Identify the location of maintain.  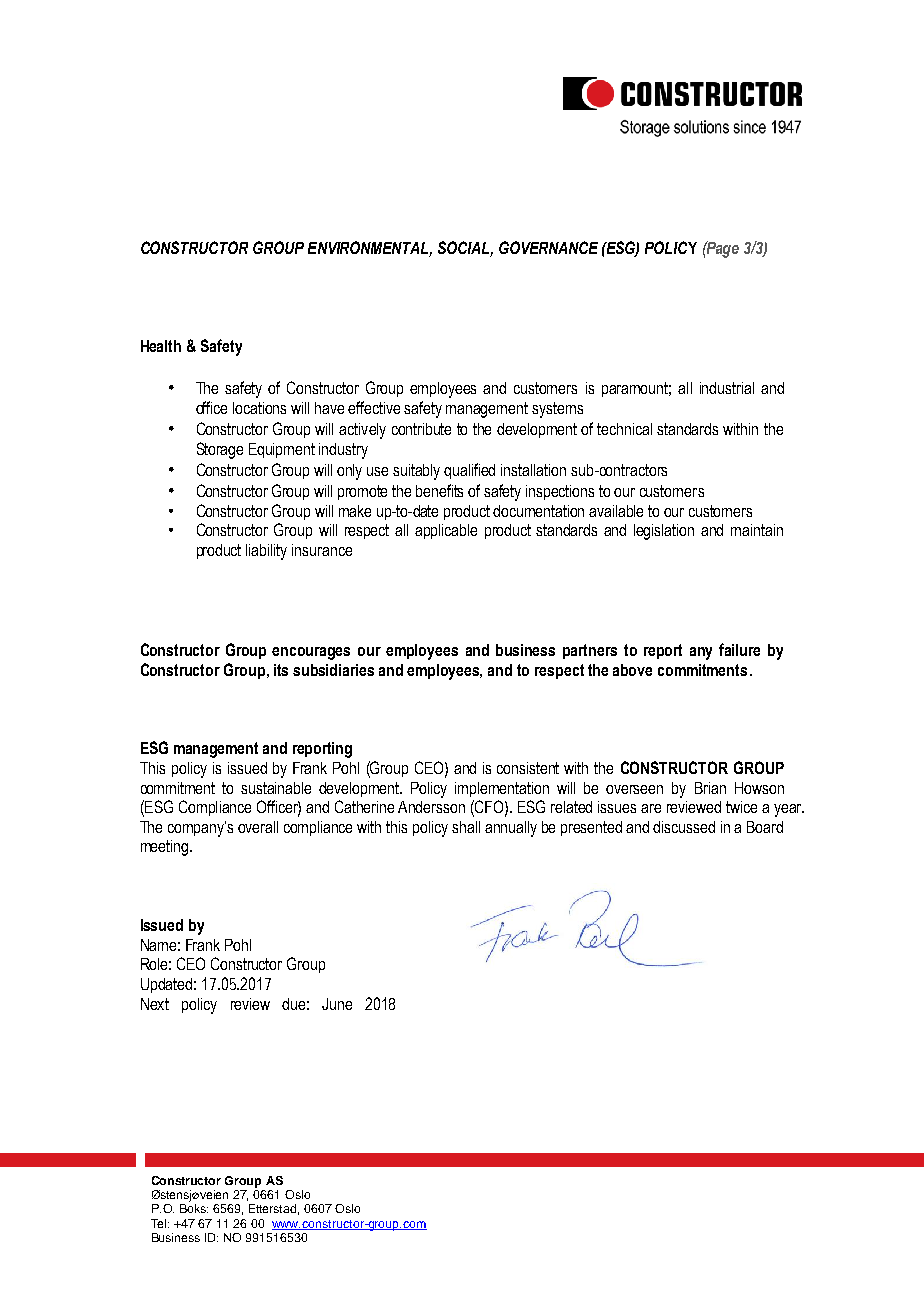
(757, 530).
